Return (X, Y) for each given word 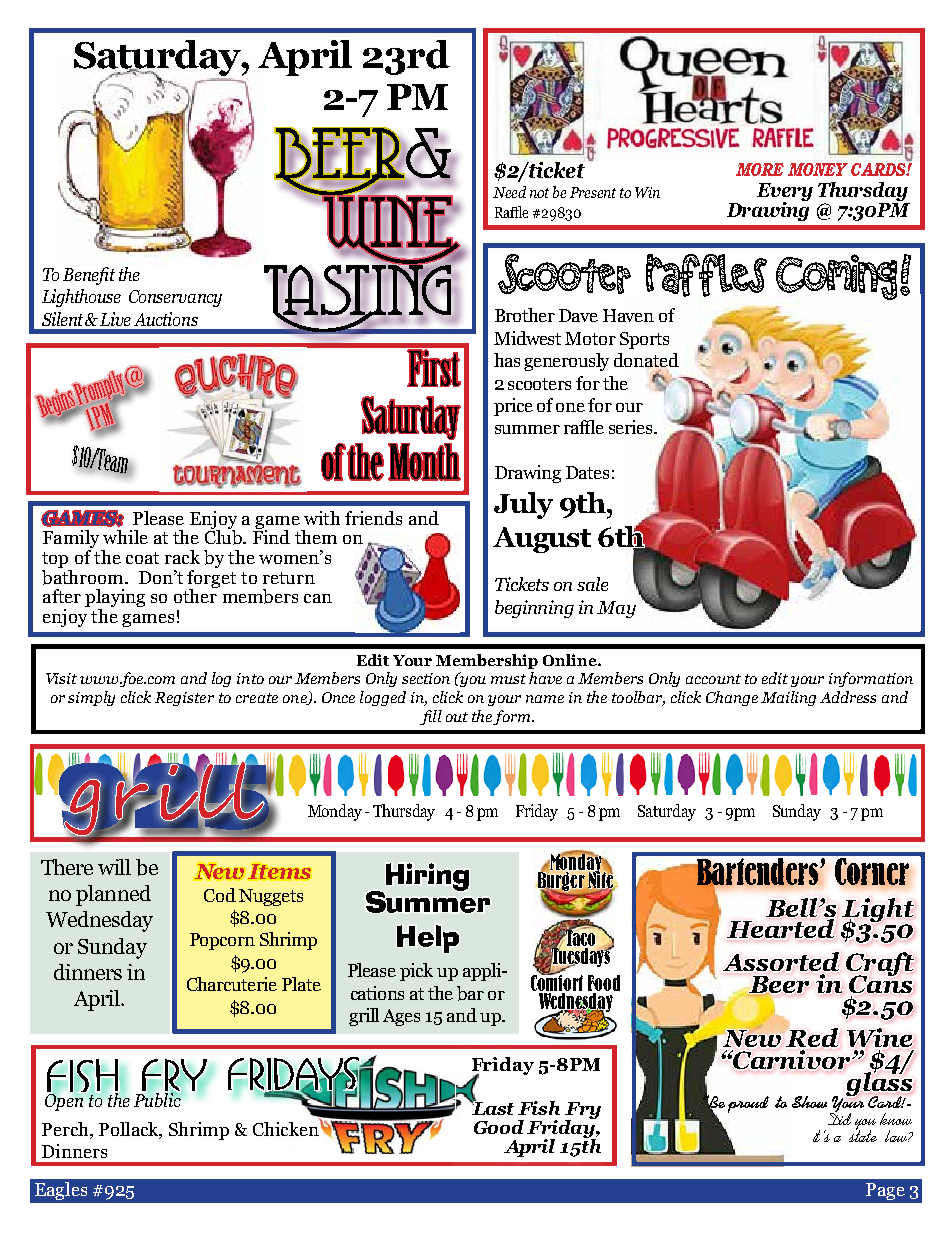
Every (785, 193)
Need (509, 192)
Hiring (427, 877)
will (114, 867)
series (632, 427)
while (125, 537)
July (523, 505)
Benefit (89, 276)
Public (158, 1099)
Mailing (788, 698)
